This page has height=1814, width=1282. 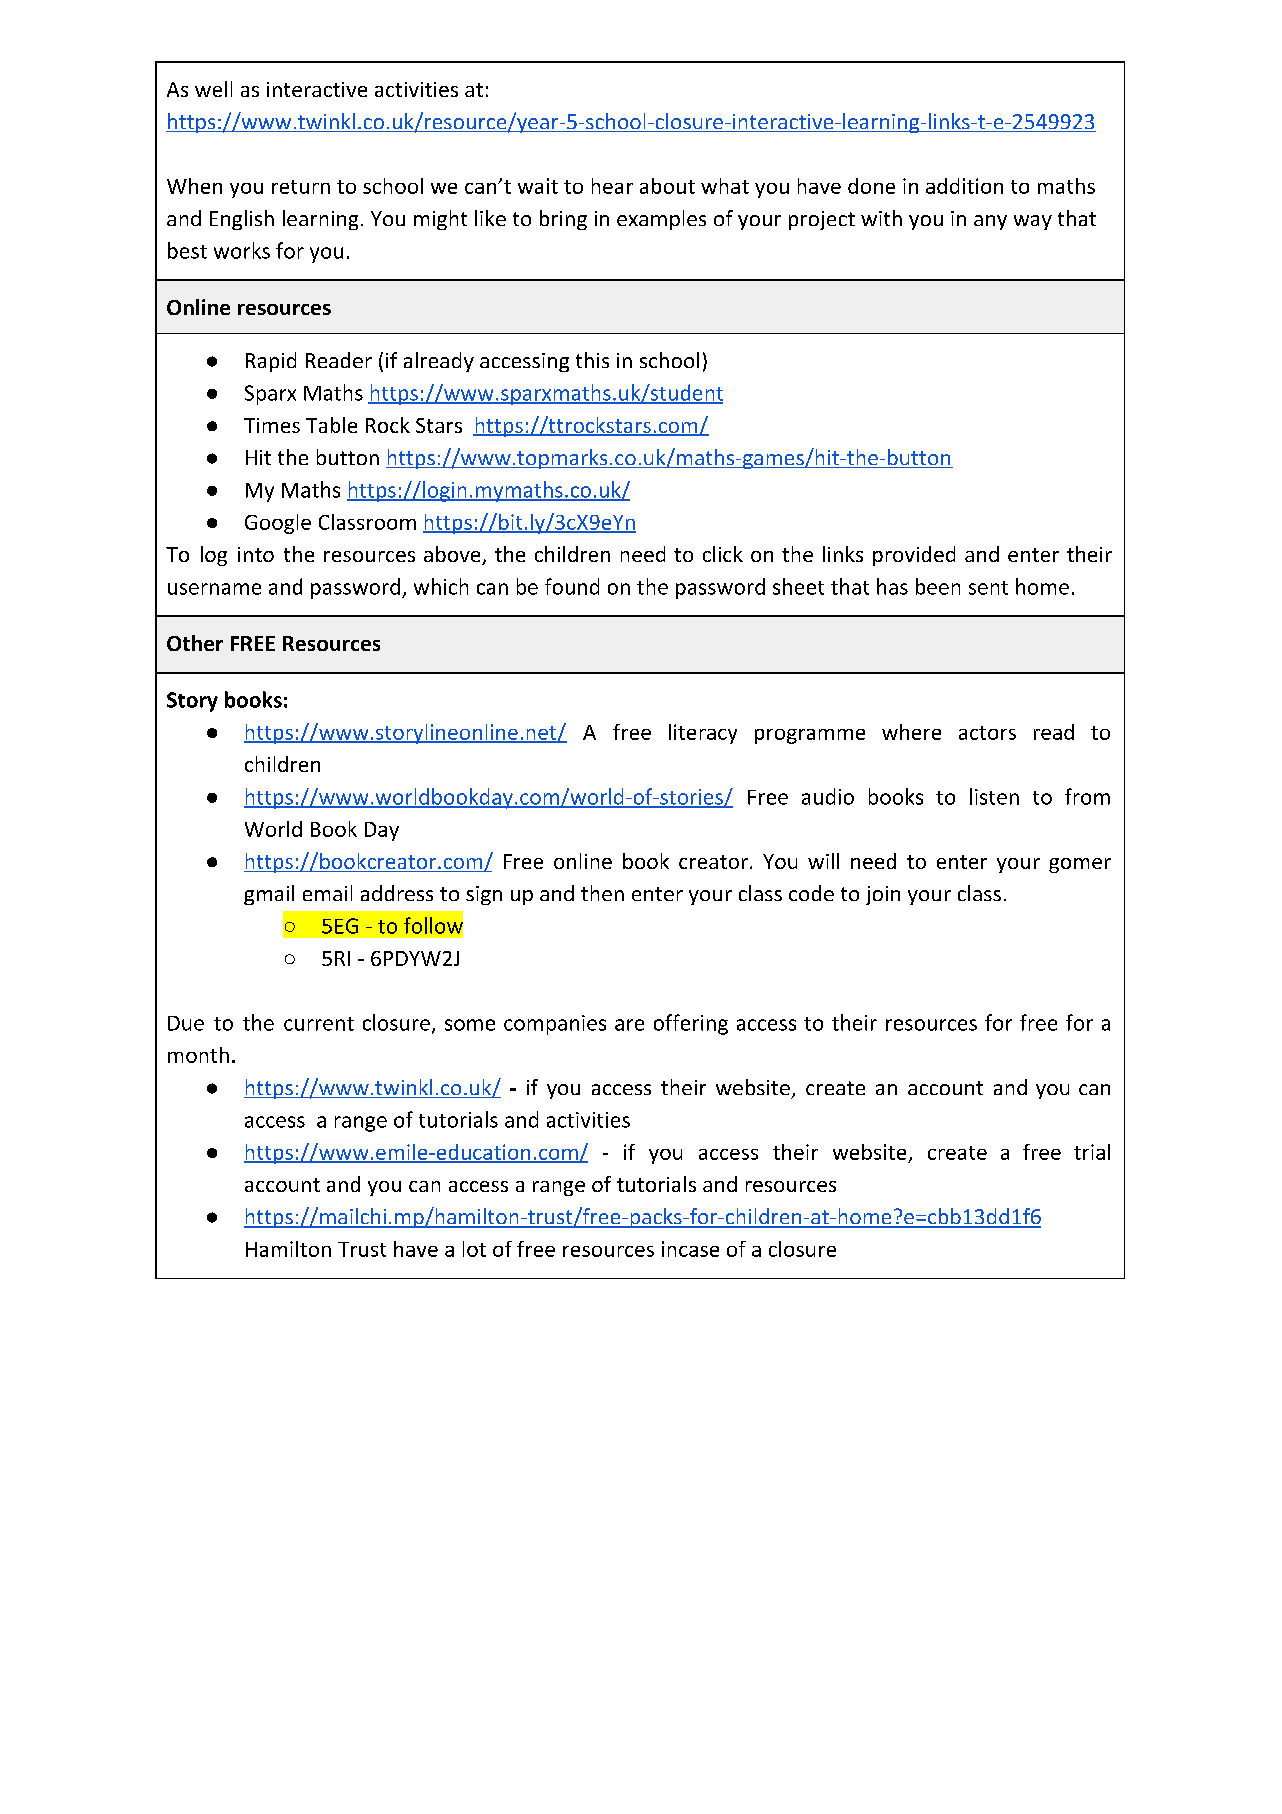 I want to click on email, so click(x=327, y=893).
